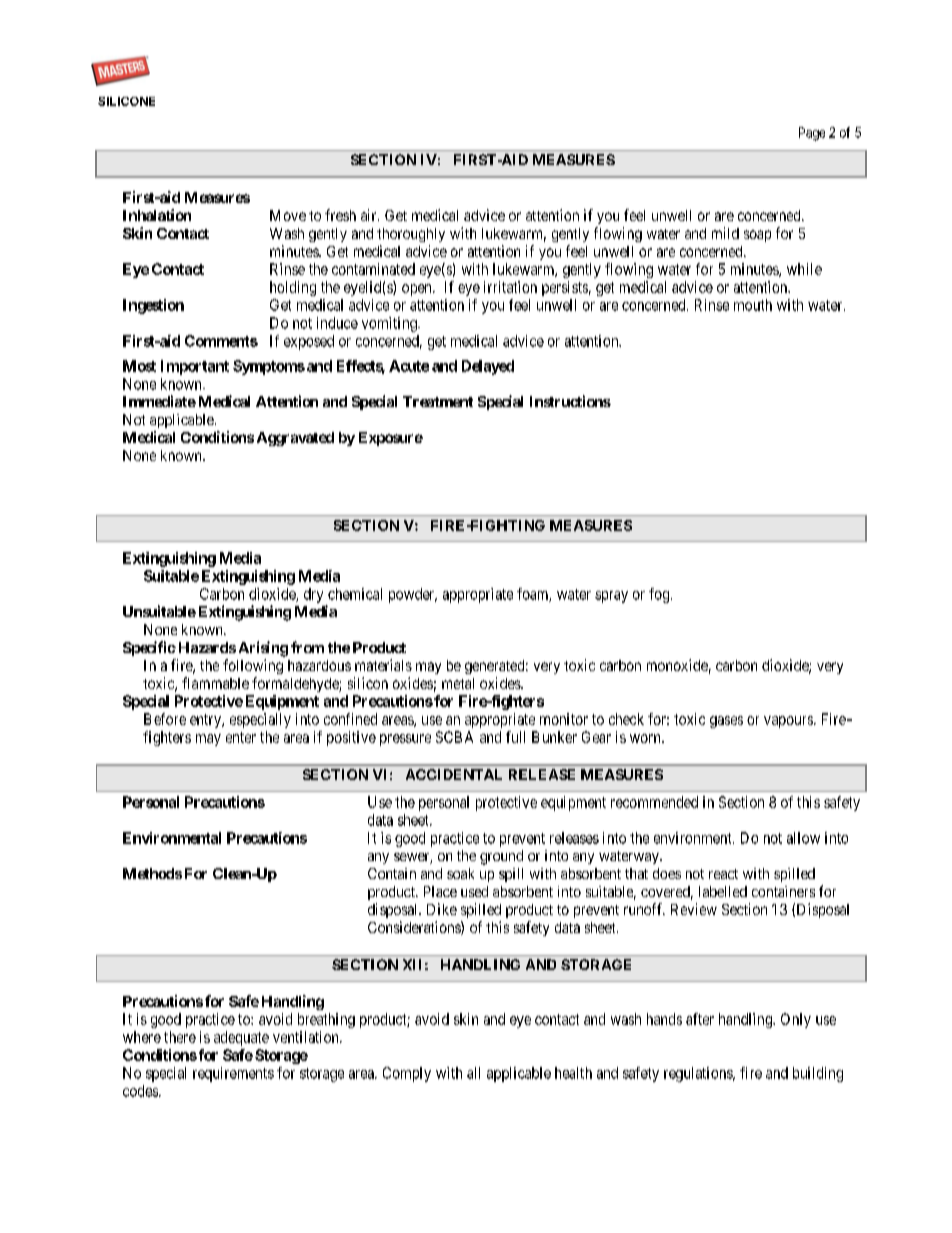 This screenshot has height=1233, width=952. What do you see at coordinates (726, 722) in the screenshot?
I see `gases` at bounding box center [726, 722].
